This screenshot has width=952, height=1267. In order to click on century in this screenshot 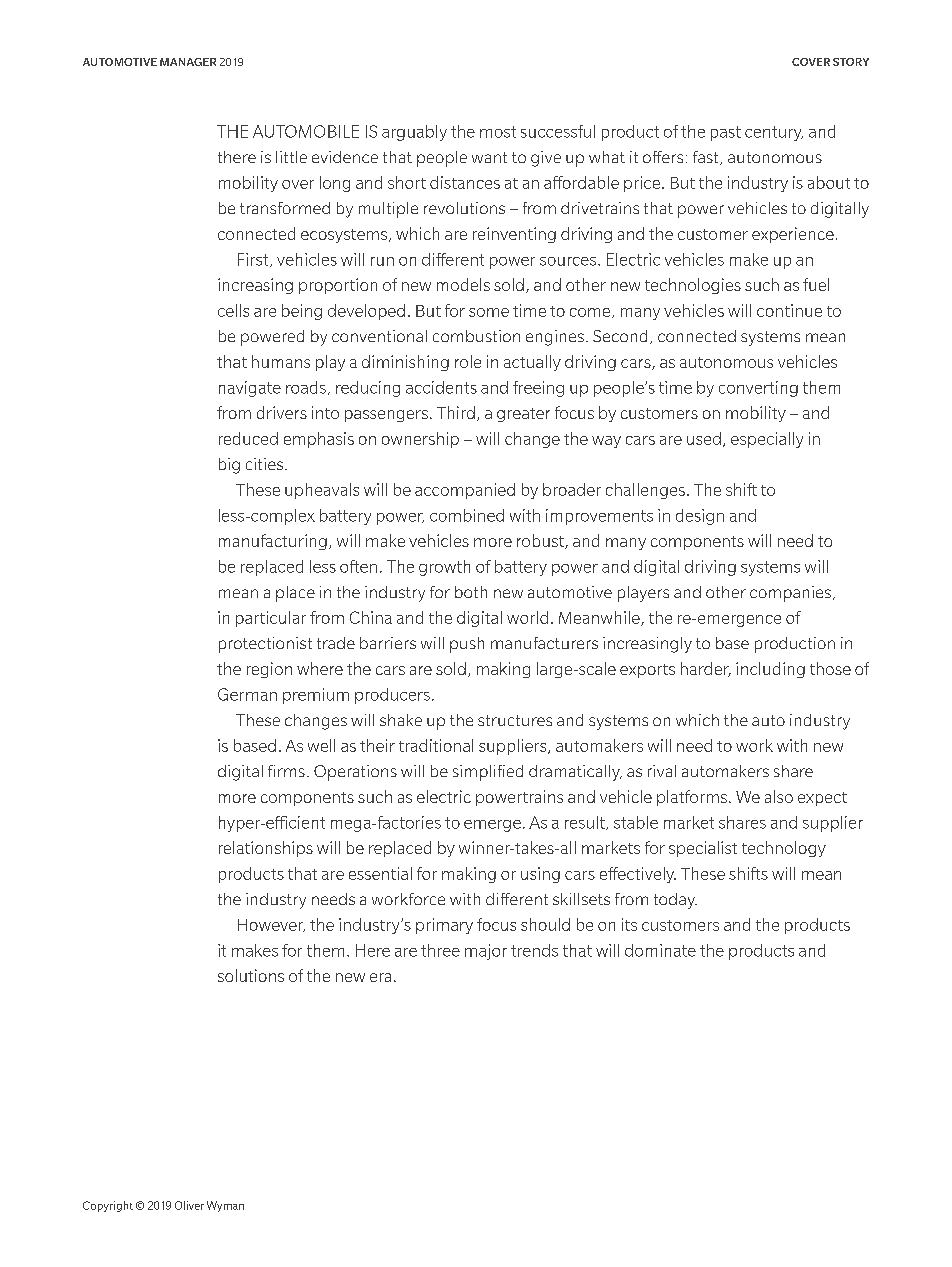, I will do `click(774, 133)`.
